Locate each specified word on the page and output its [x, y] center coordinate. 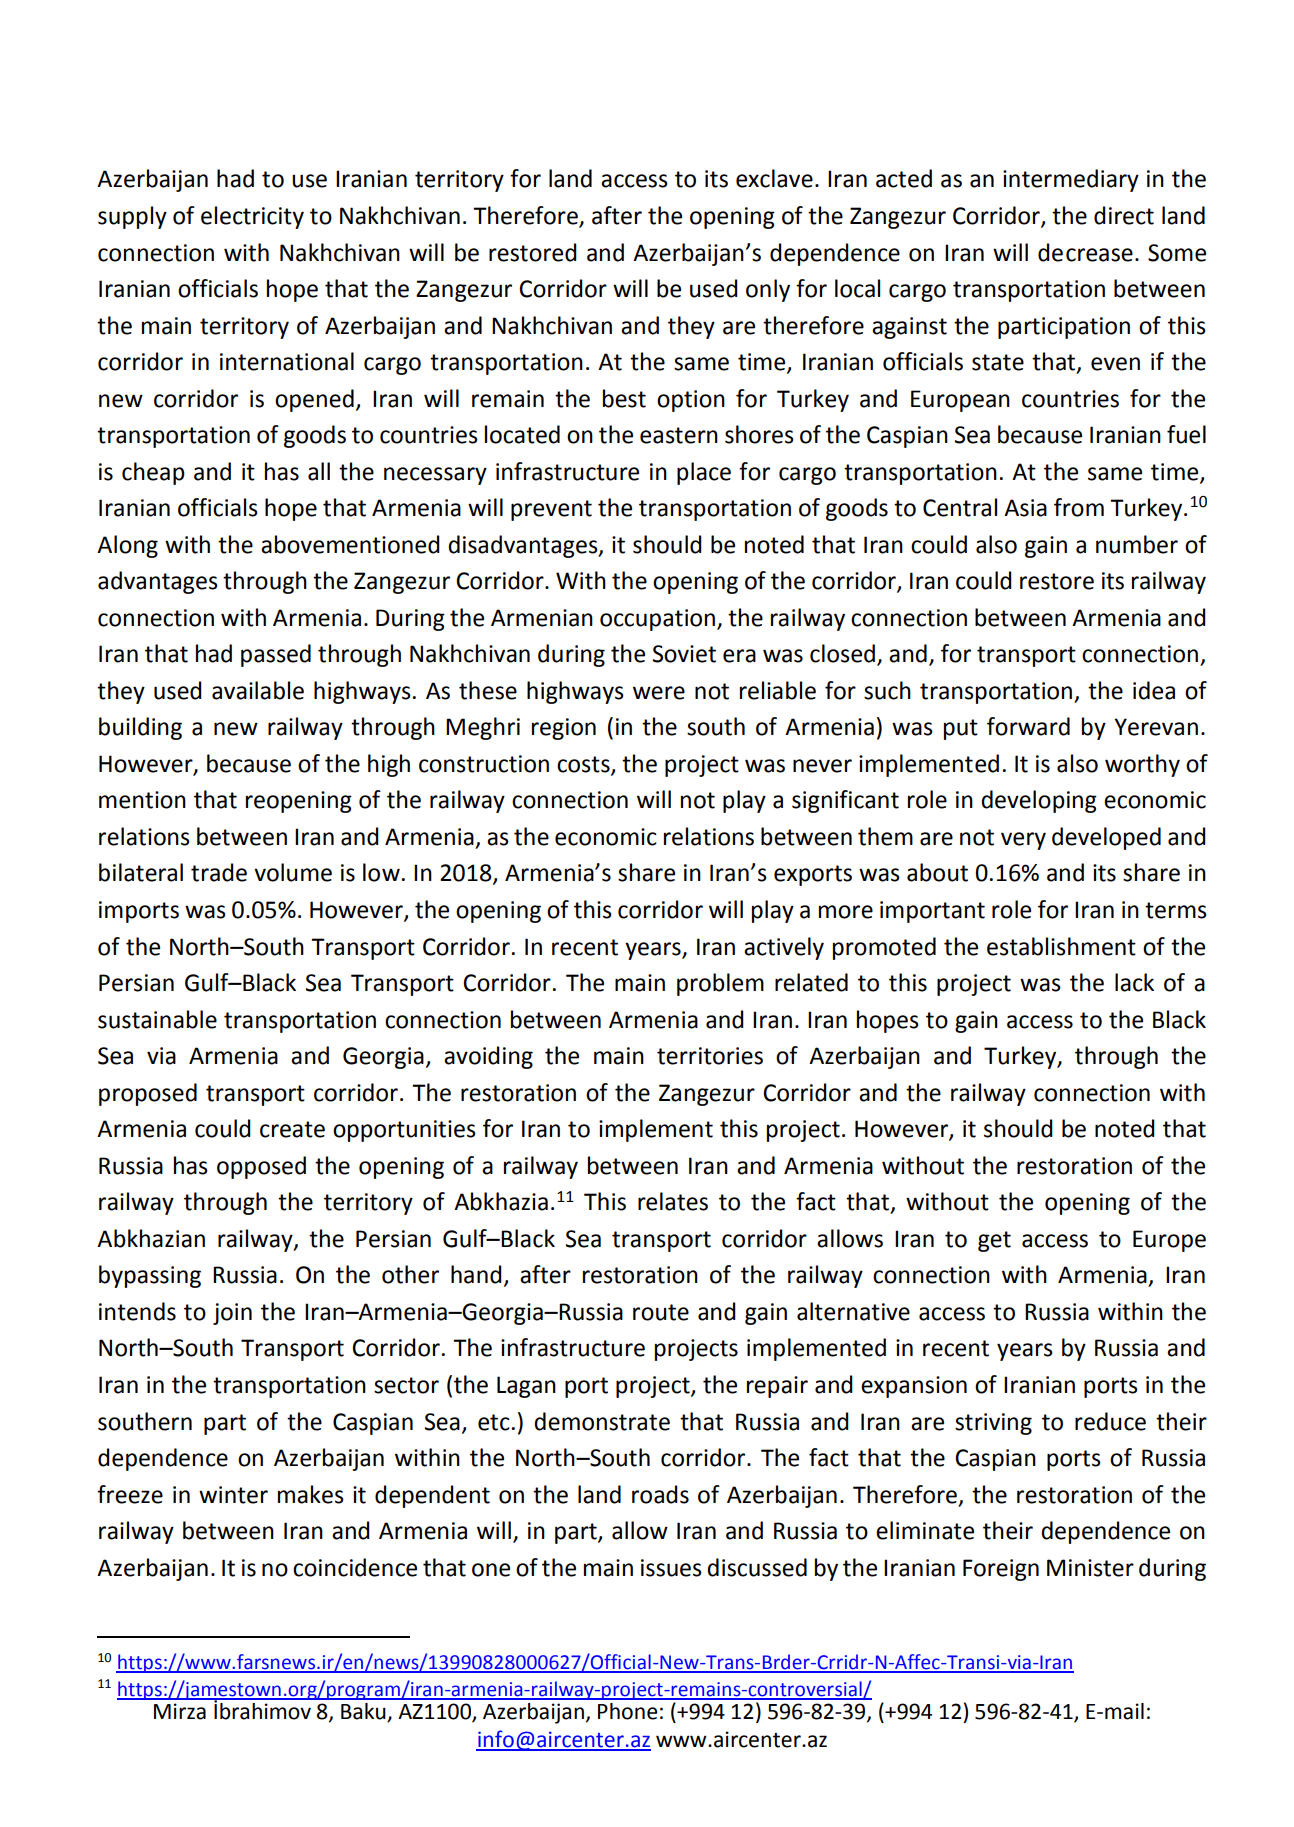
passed [276, 655]
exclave [774, 178]
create [292, 1129]
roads [660, 1494]
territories [710, 1056]
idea [1154, 690]
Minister [1090, 1568]
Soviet [684, 654]
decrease [1085, 252]
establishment [1061, 946]
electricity [252, 217]
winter [233, 1495]
